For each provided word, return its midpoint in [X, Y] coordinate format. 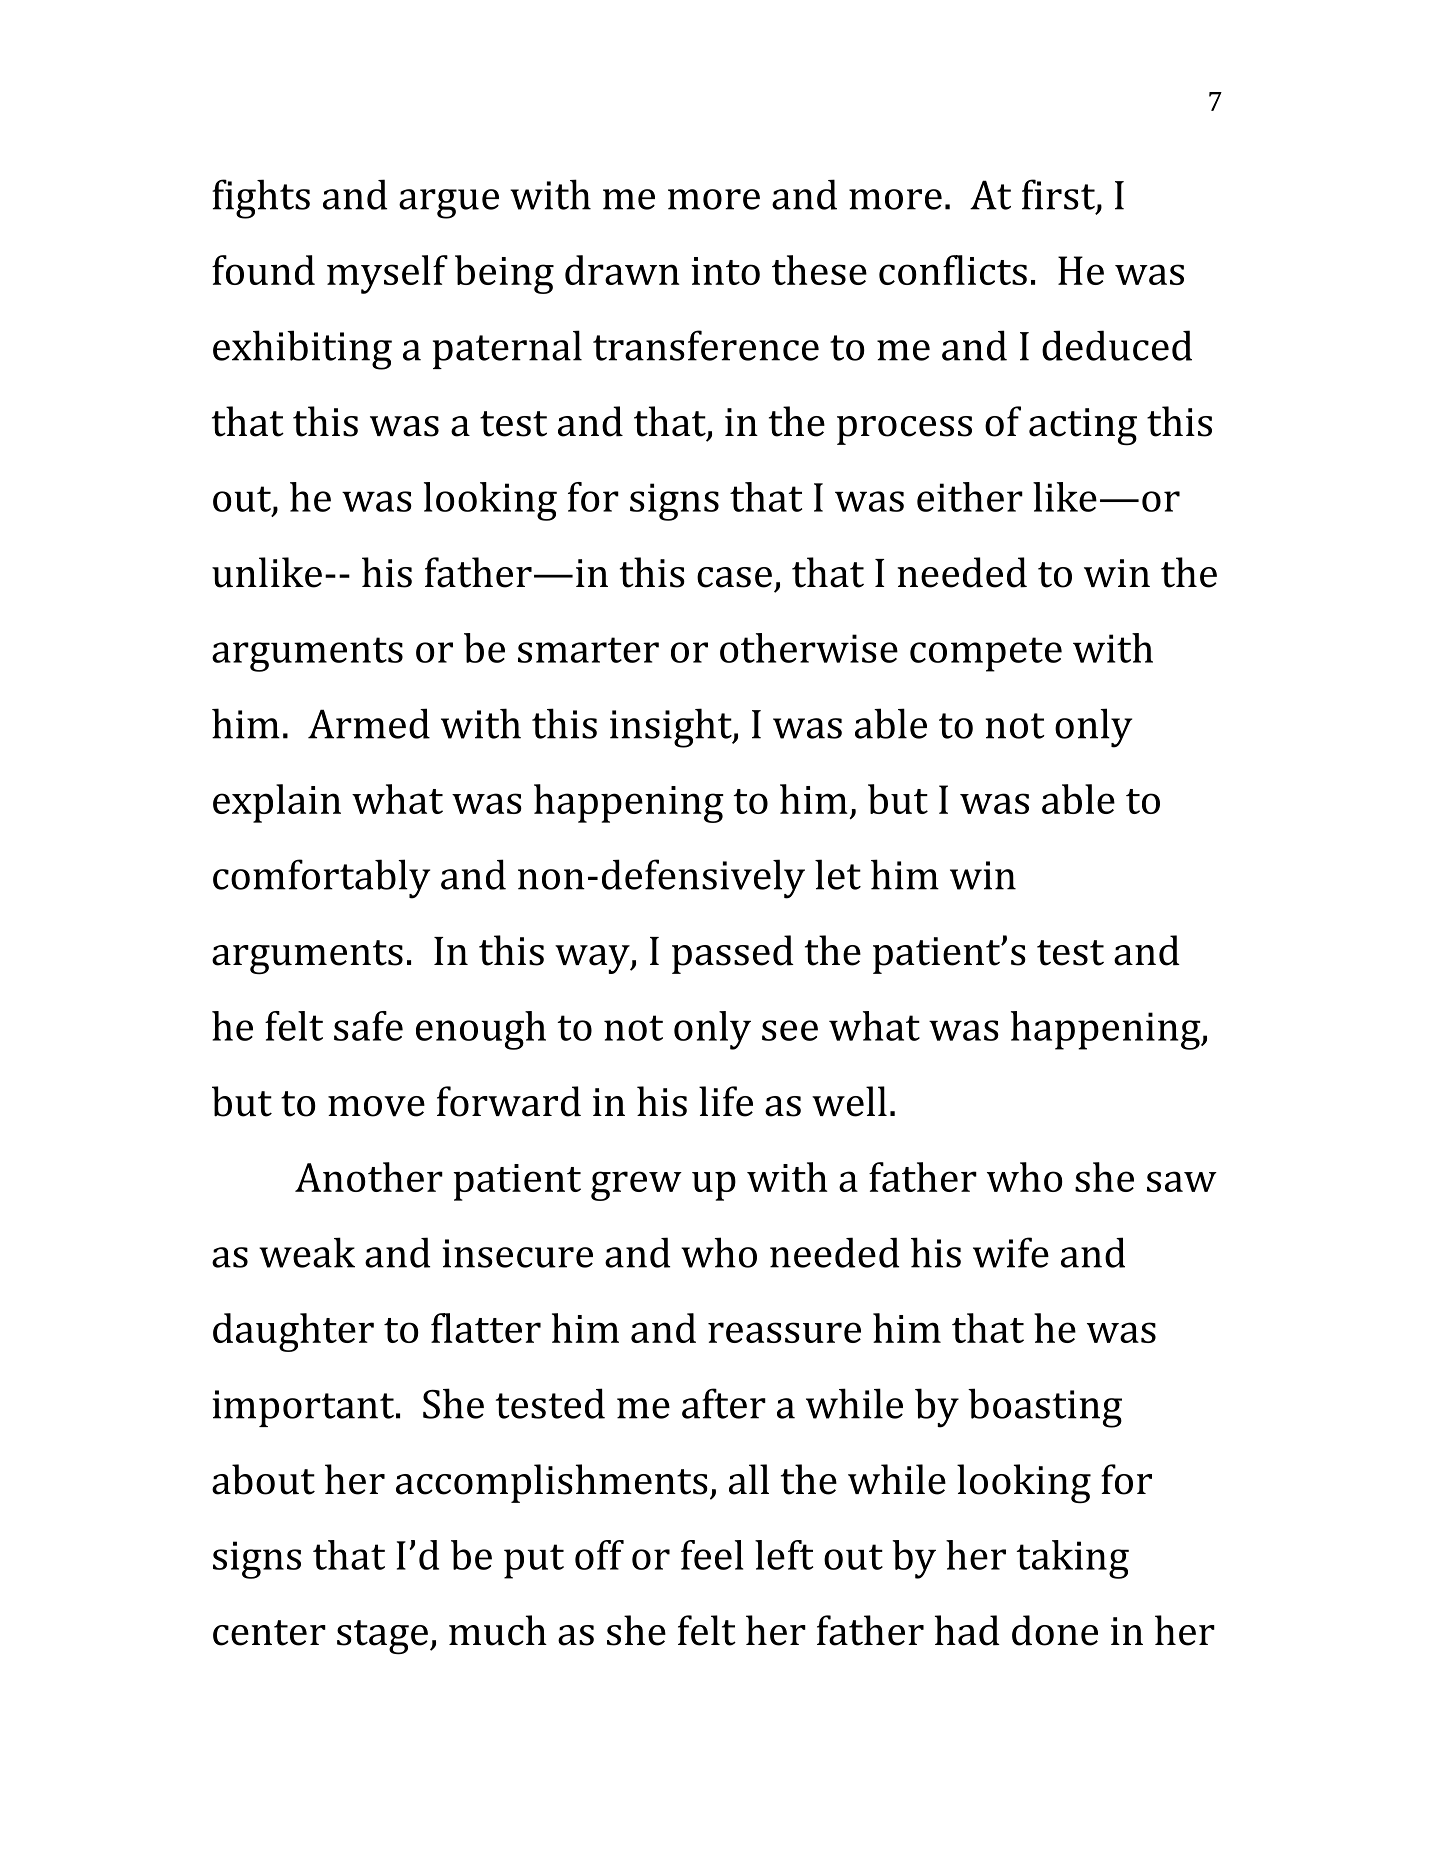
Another [369, 1177]
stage [382, 1637]
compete [986, 654]
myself [387, 274]
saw [1182, 1181]
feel [712, 1555]
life [726, 1101]
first [1058, 194]
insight [672, 728]
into [725, 271]
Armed [369, 723]
